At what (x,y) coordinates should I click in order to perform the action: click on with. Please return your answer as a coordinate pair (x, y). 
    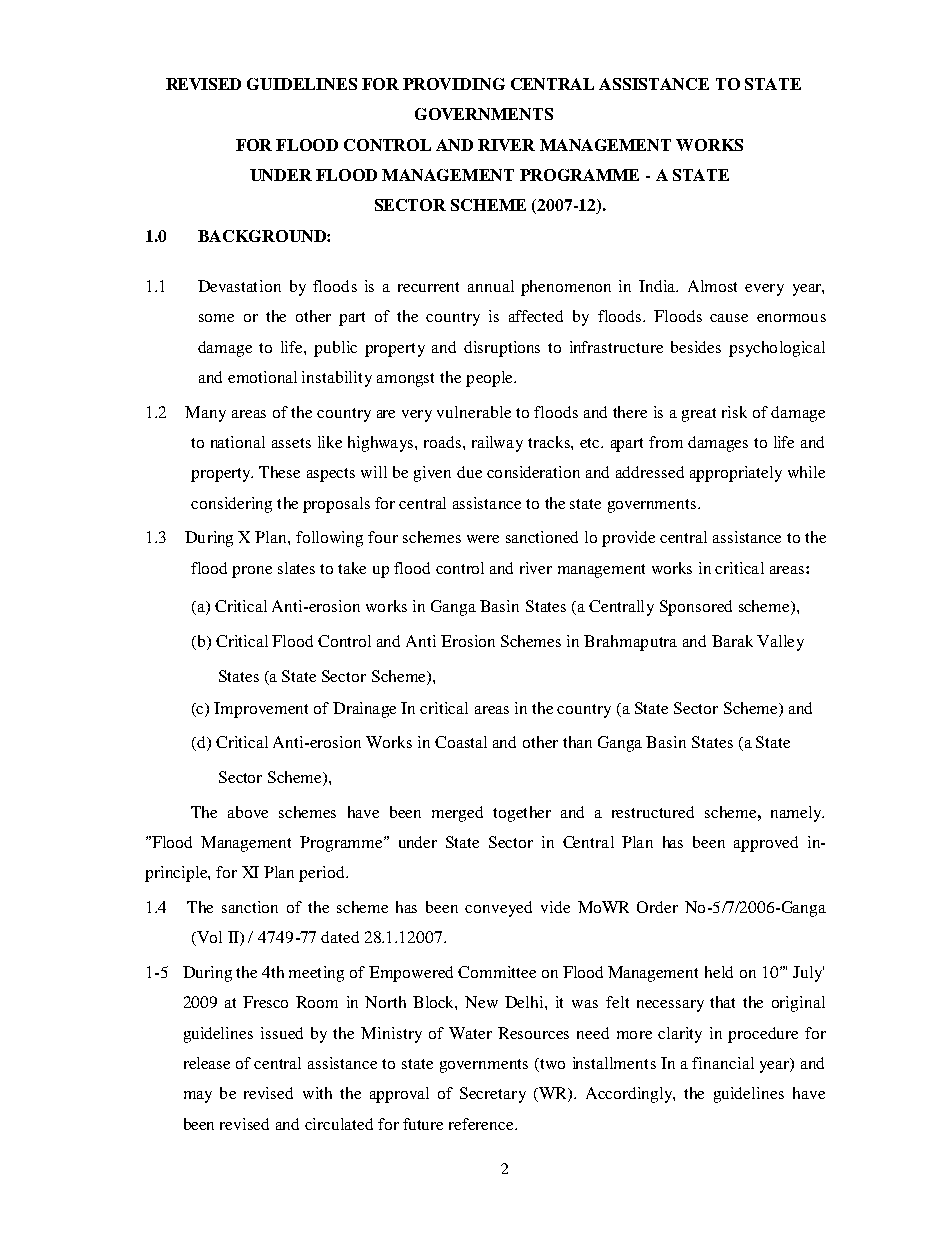
    Looking at the image, I should click on (317, 1093).
